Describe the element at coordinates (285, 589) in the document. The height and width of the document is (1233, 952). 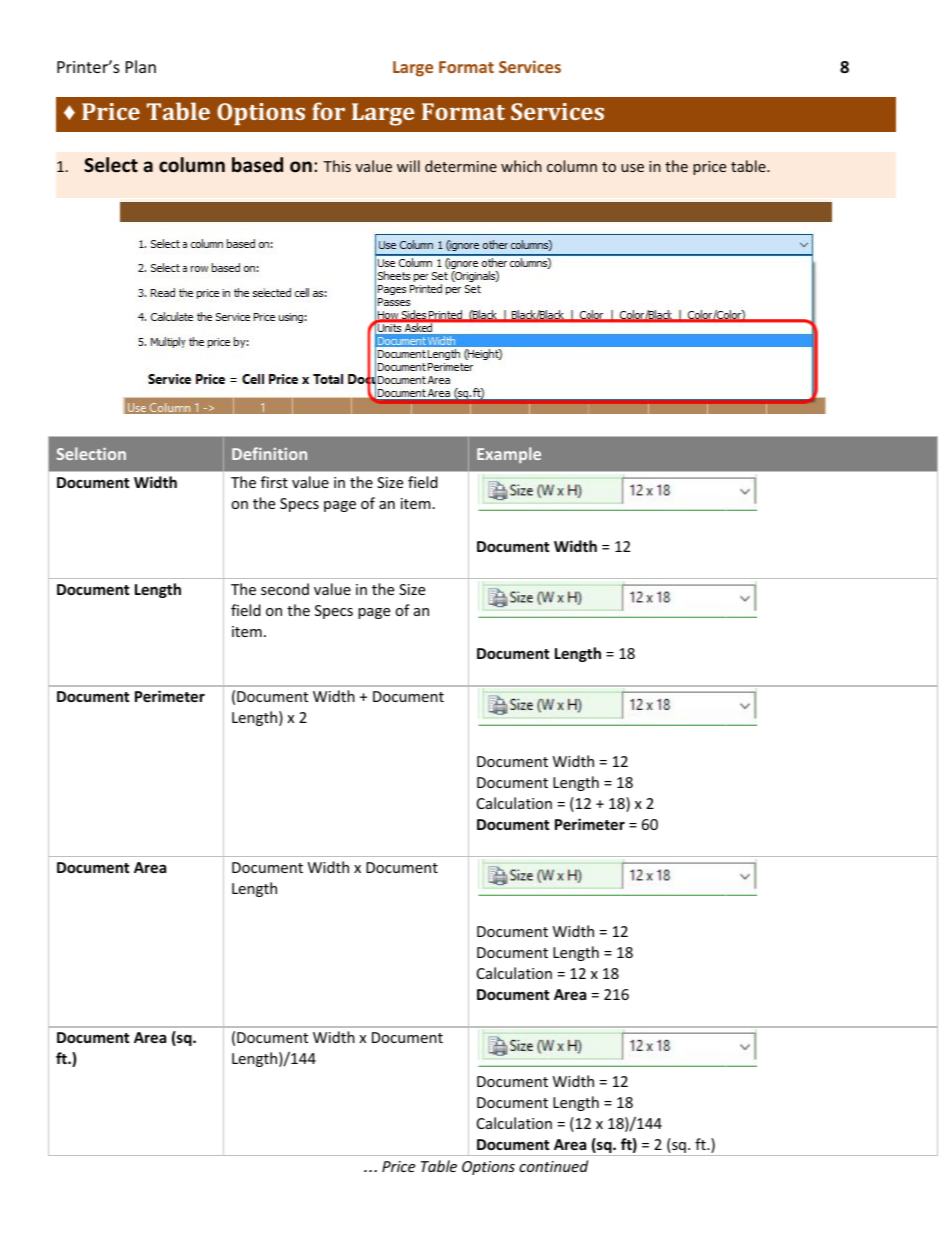
I see `second` at that location.
